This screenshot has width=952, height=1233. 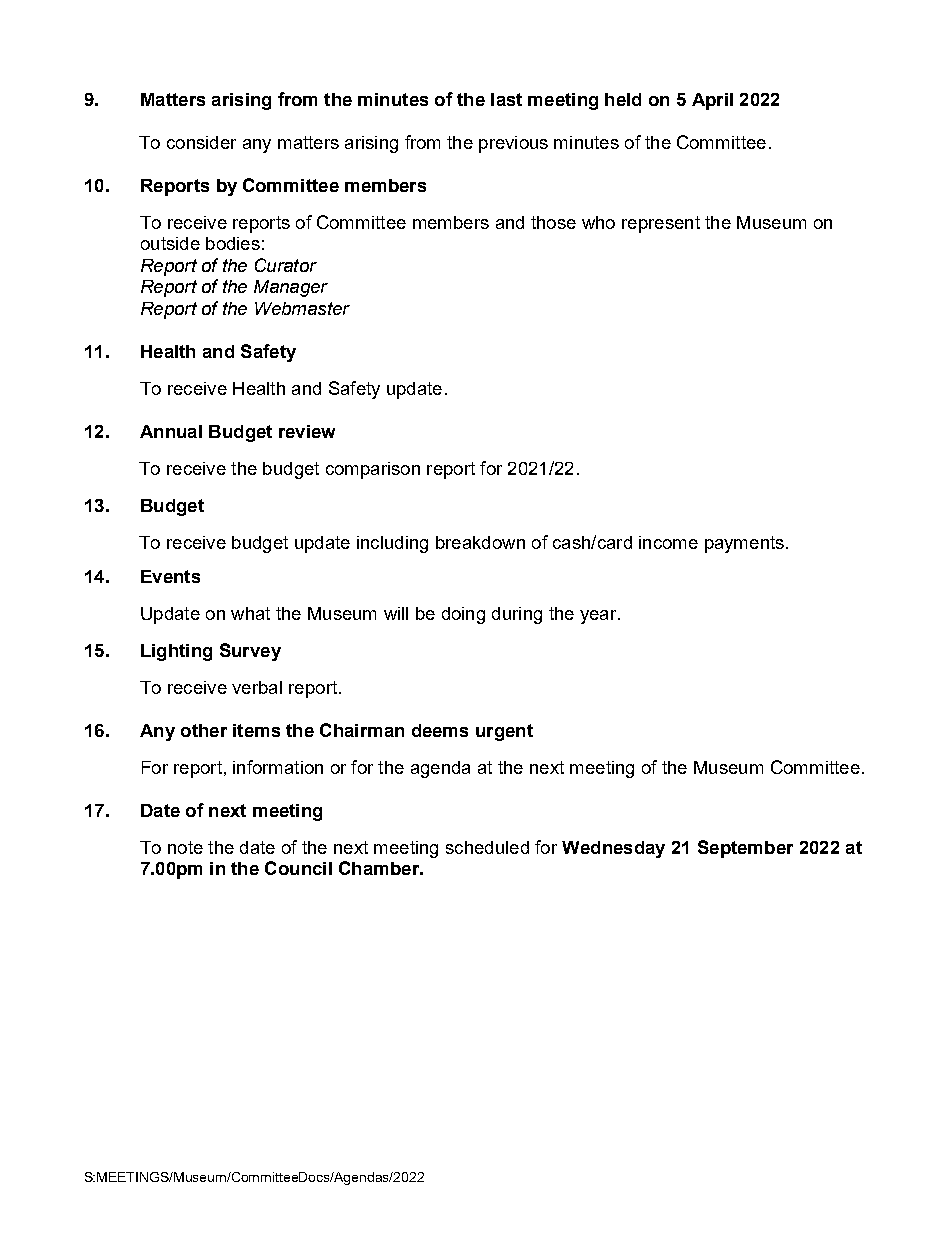 I want to click on Survey, so click(x=250, y=652).
